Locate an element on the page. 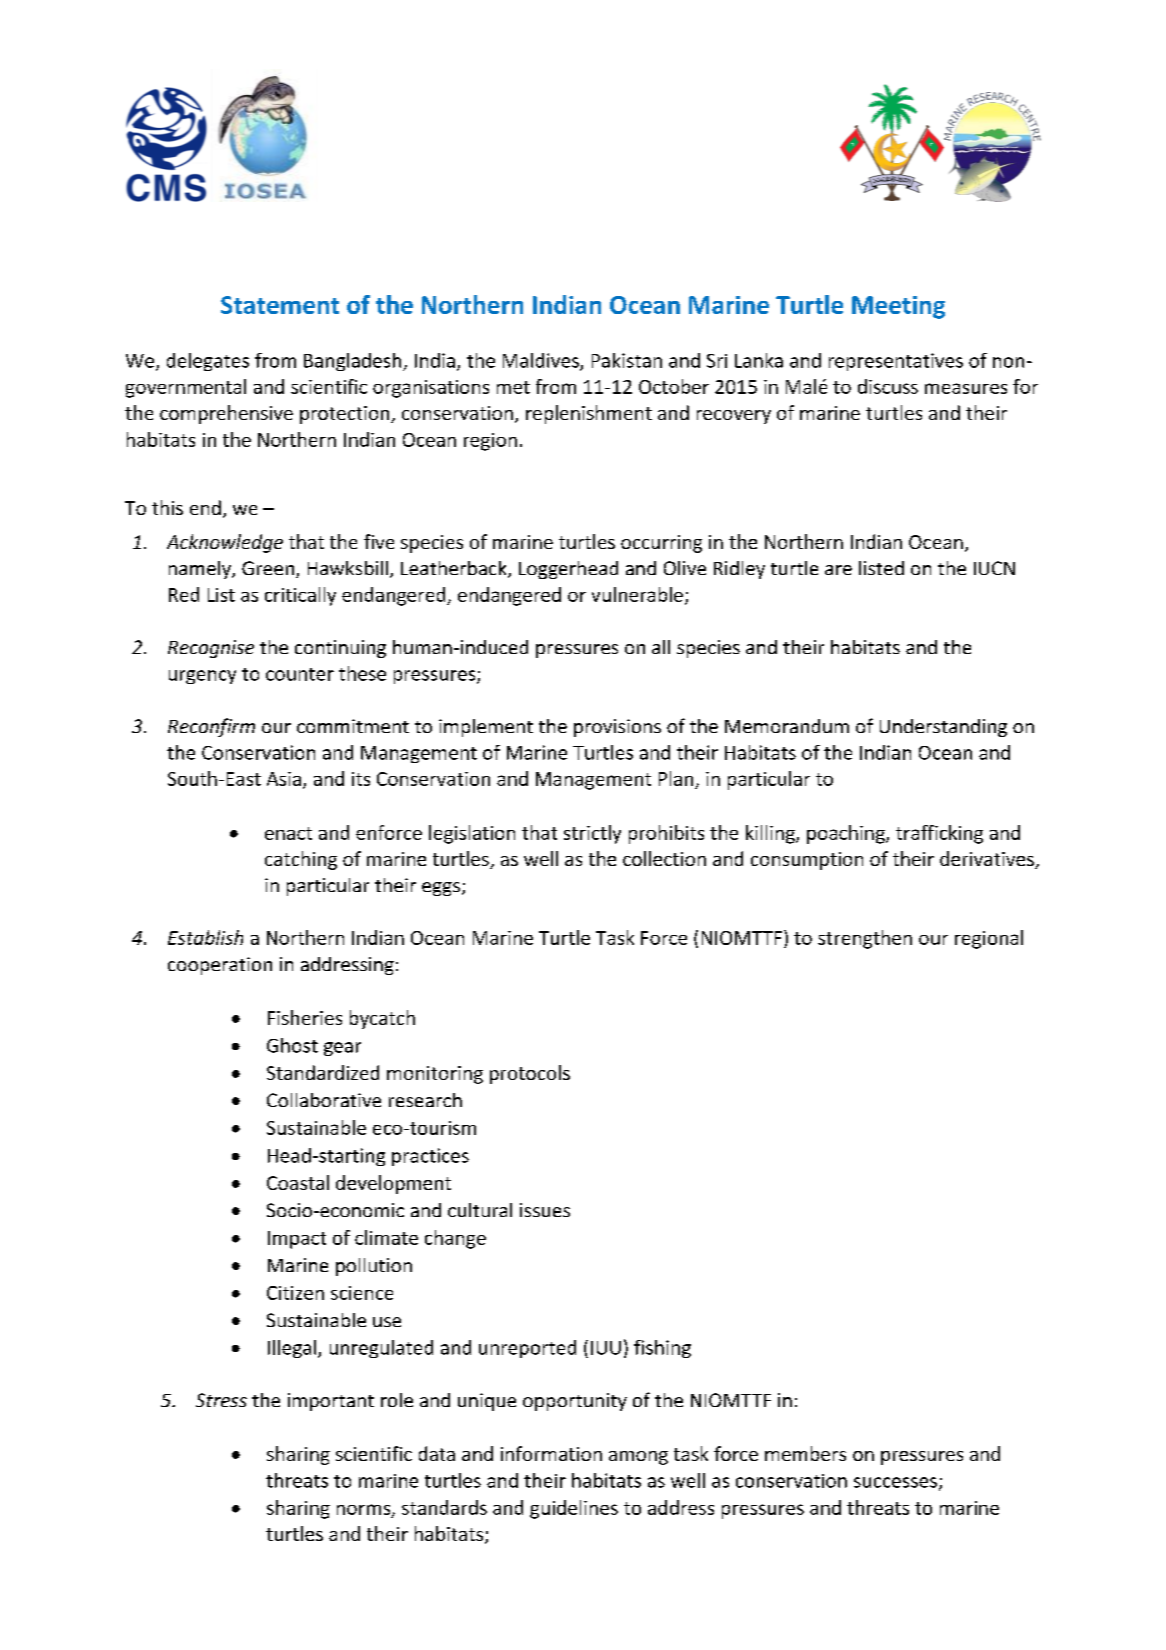  norms is located at coordinates (365, 1510).
